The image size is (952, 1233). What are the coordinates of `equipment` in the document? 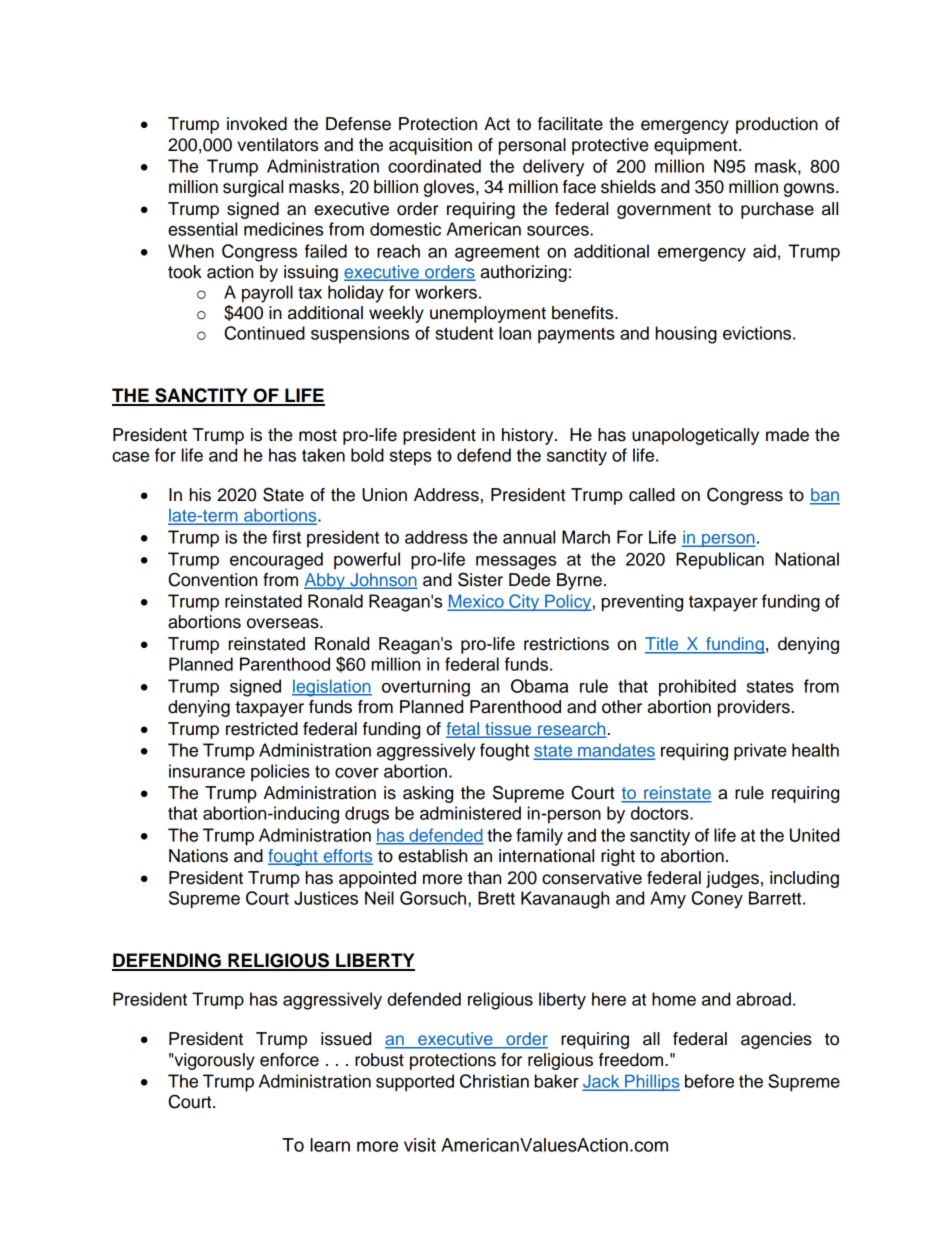 It's located at (697, 146).
